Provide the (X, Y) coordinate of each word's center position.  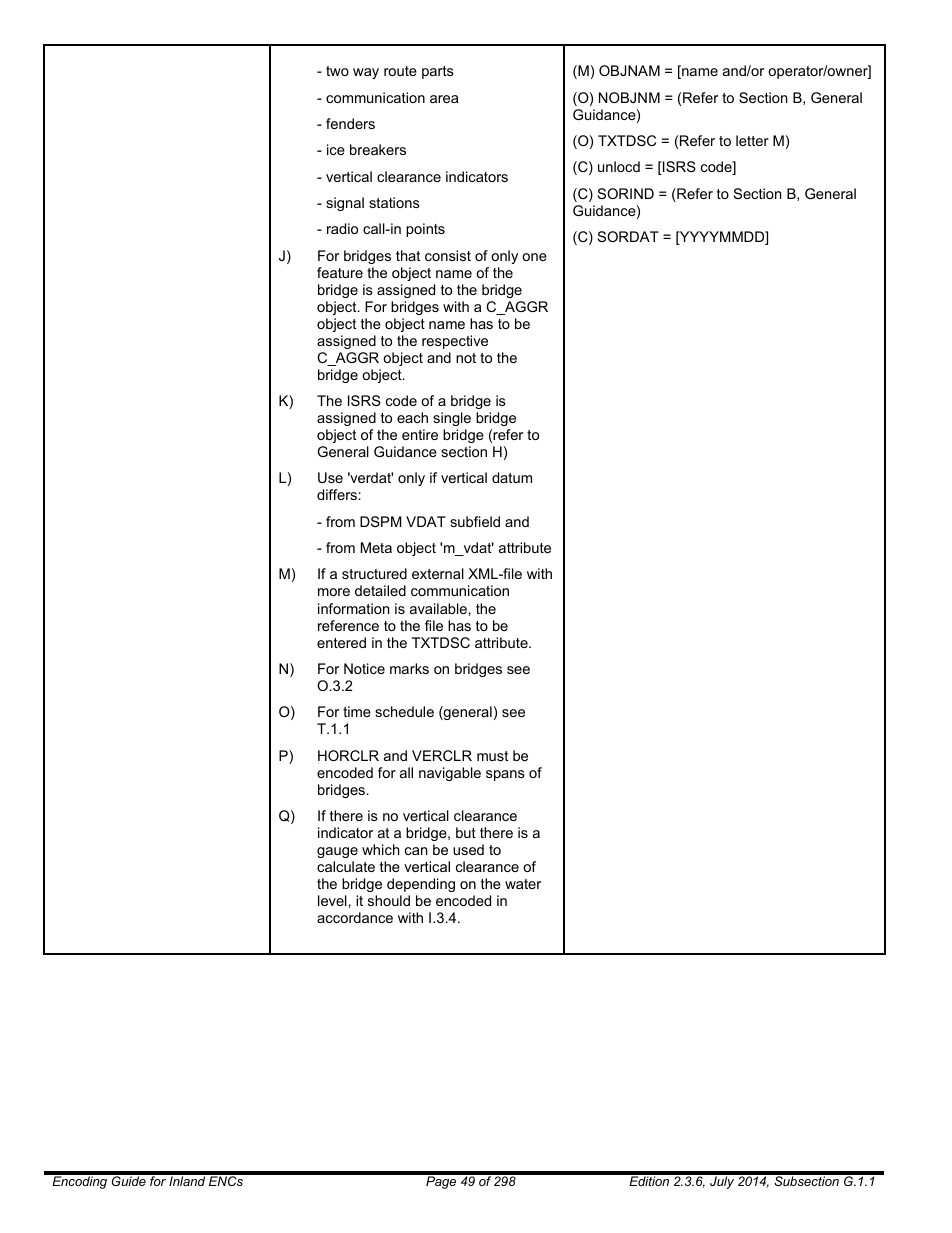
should (389, 900)
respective (455, 342)
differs (337, 494)
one (534, 257)
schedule (404, 711)
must (492, 756)
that (408, 255)
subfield (475, 521)
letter (752, 140)
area (444, 99)
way (366, 73)
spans (505, 775)
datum (512, 477)
